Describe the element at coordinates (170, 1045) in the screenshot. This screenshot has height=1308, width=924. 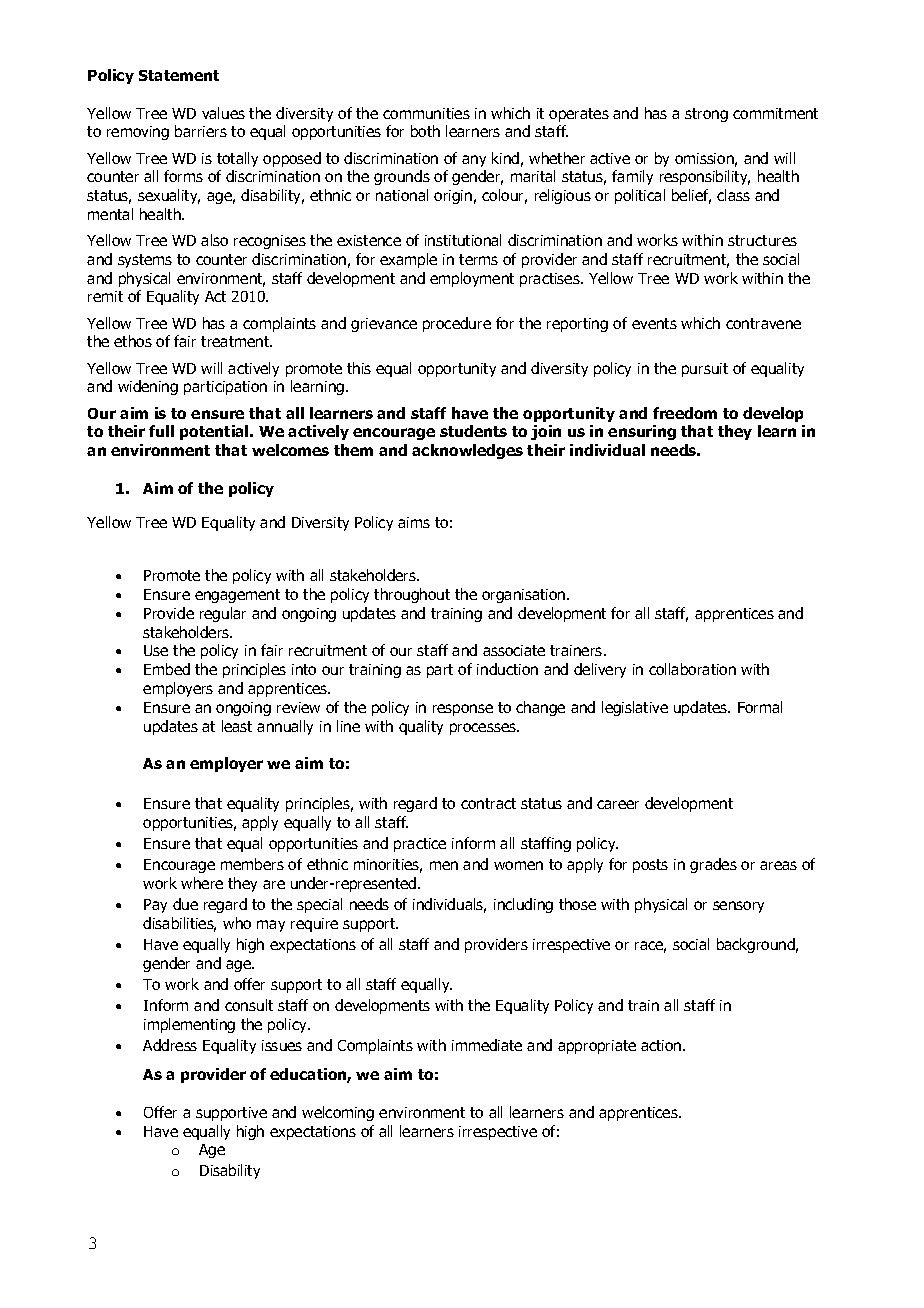
I see `Address` at that location.
